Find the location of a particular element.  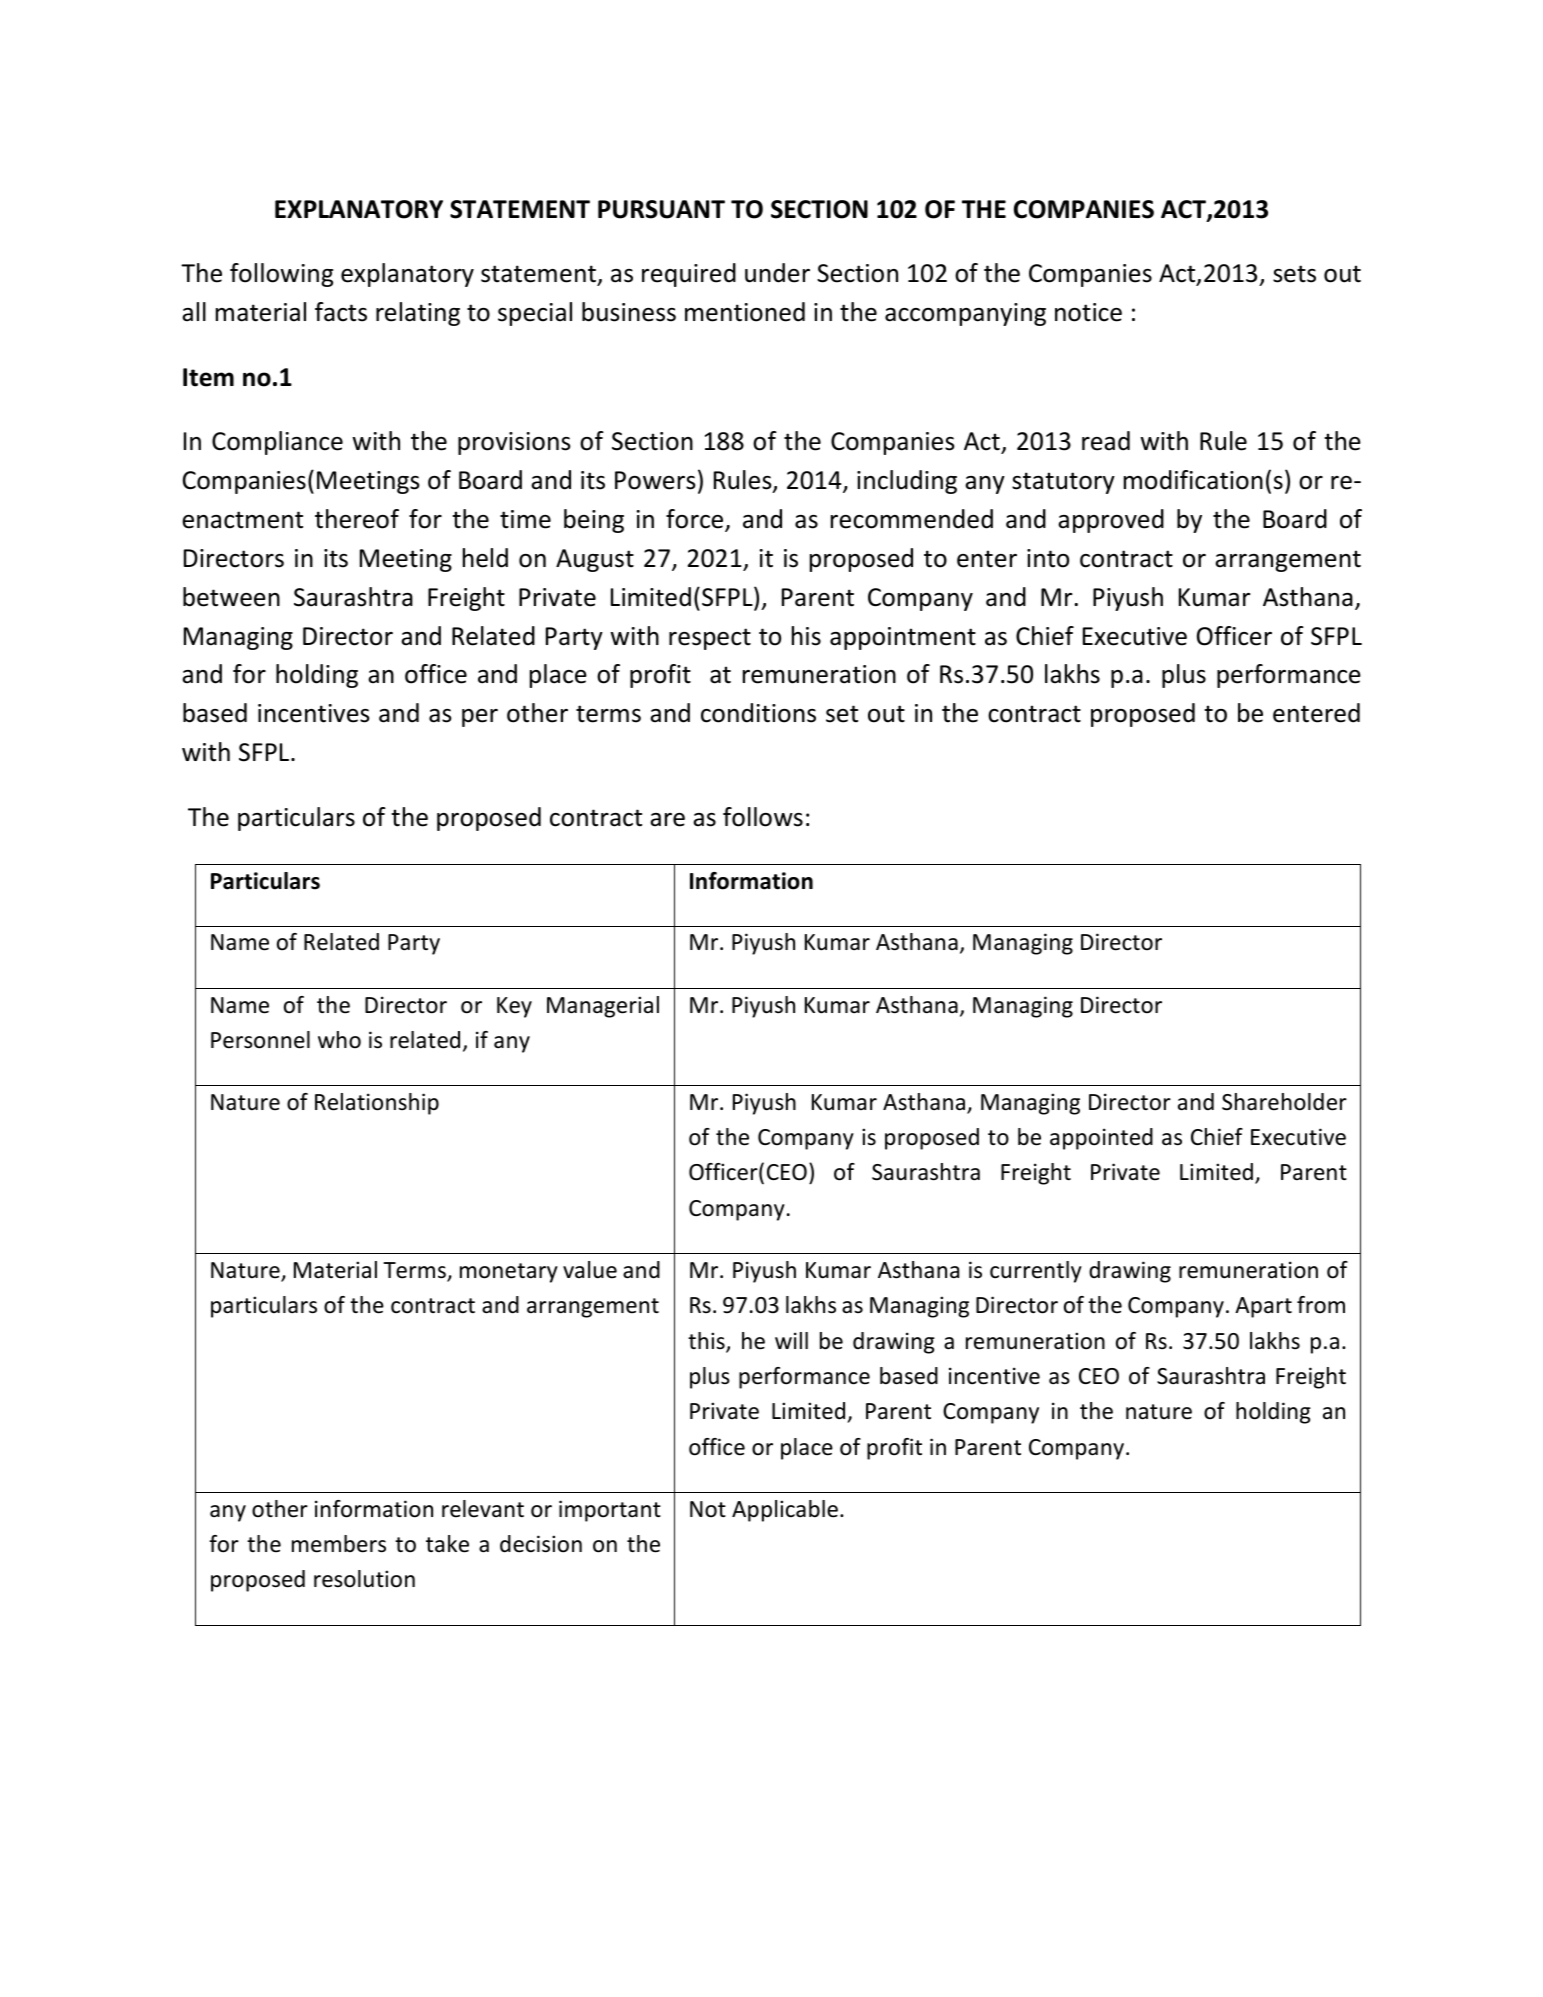

following is located at coordinates (281, 275).
